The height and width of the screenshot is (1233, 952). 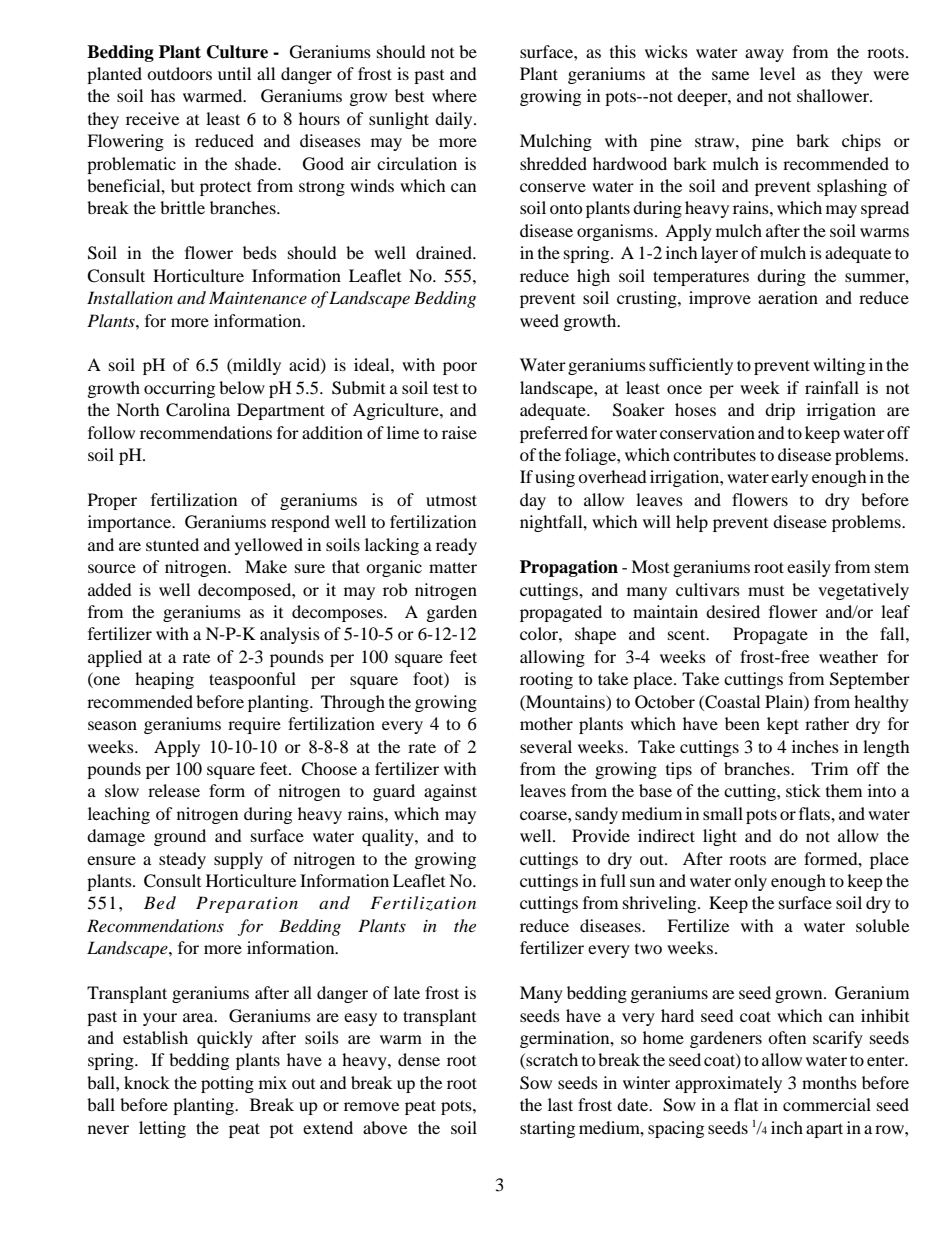 I want to click on potting, so click(x=227, y=1084).
